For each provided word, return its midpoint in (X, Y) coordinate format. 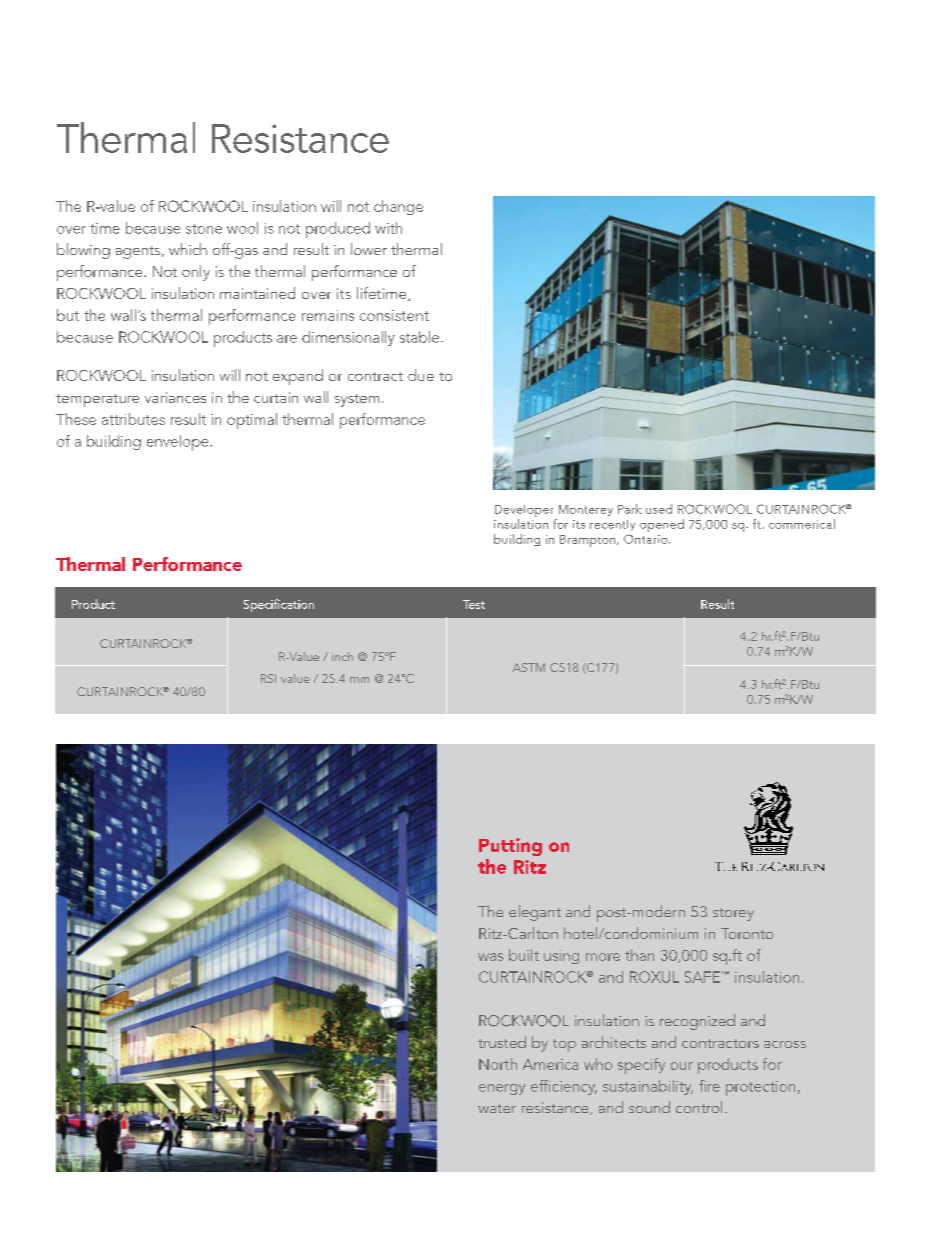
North (498, 1064)
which (188, 249)
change (398, 207)
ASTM (529, 667)
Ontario (647, 539)
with (388, 228)
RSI (268, 678)
